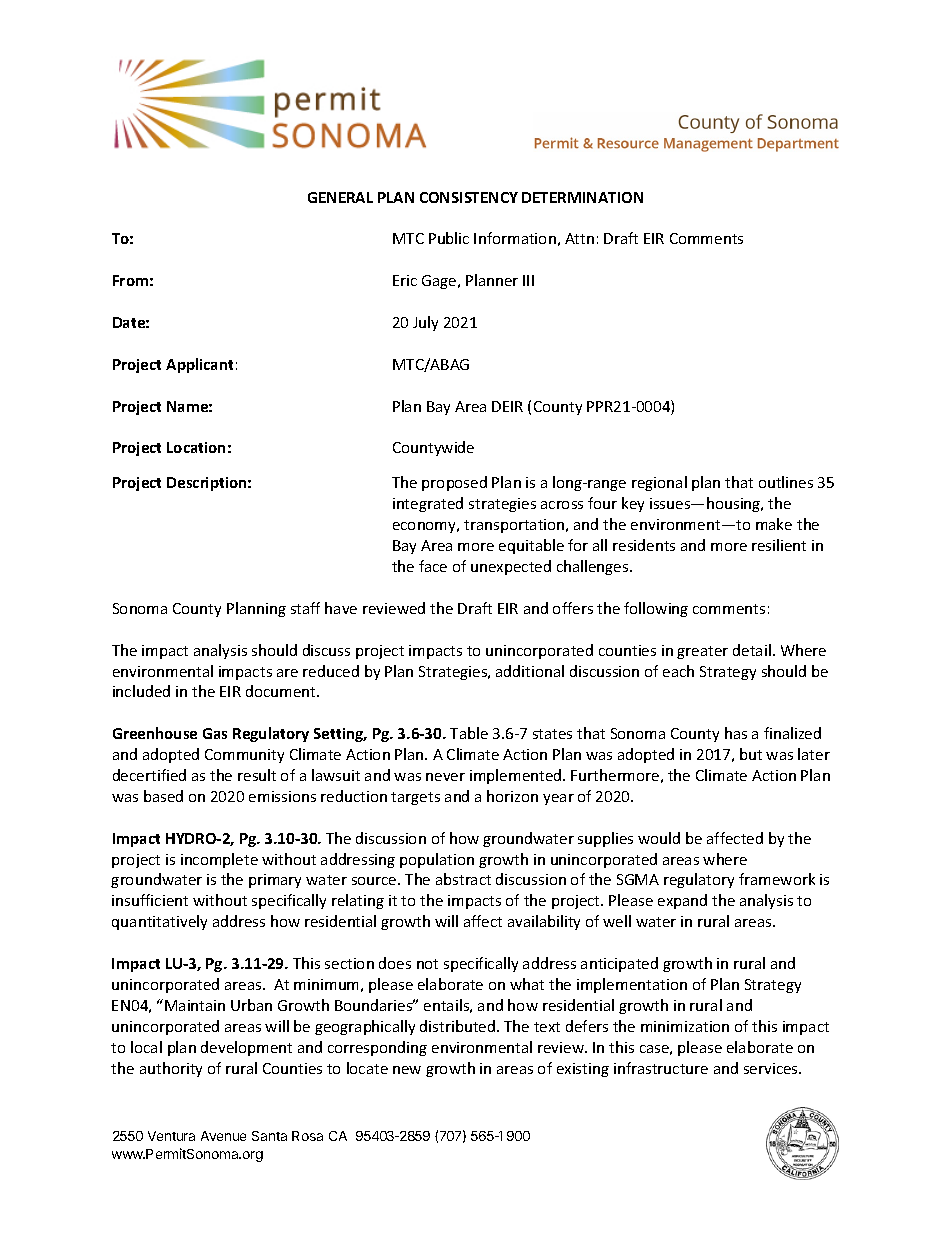 The height and width of the screenshot is (1233, 952). What do you see at coordinates (282, 691) in the screenshot?
I see `document` at bounding box center [282, 691].
